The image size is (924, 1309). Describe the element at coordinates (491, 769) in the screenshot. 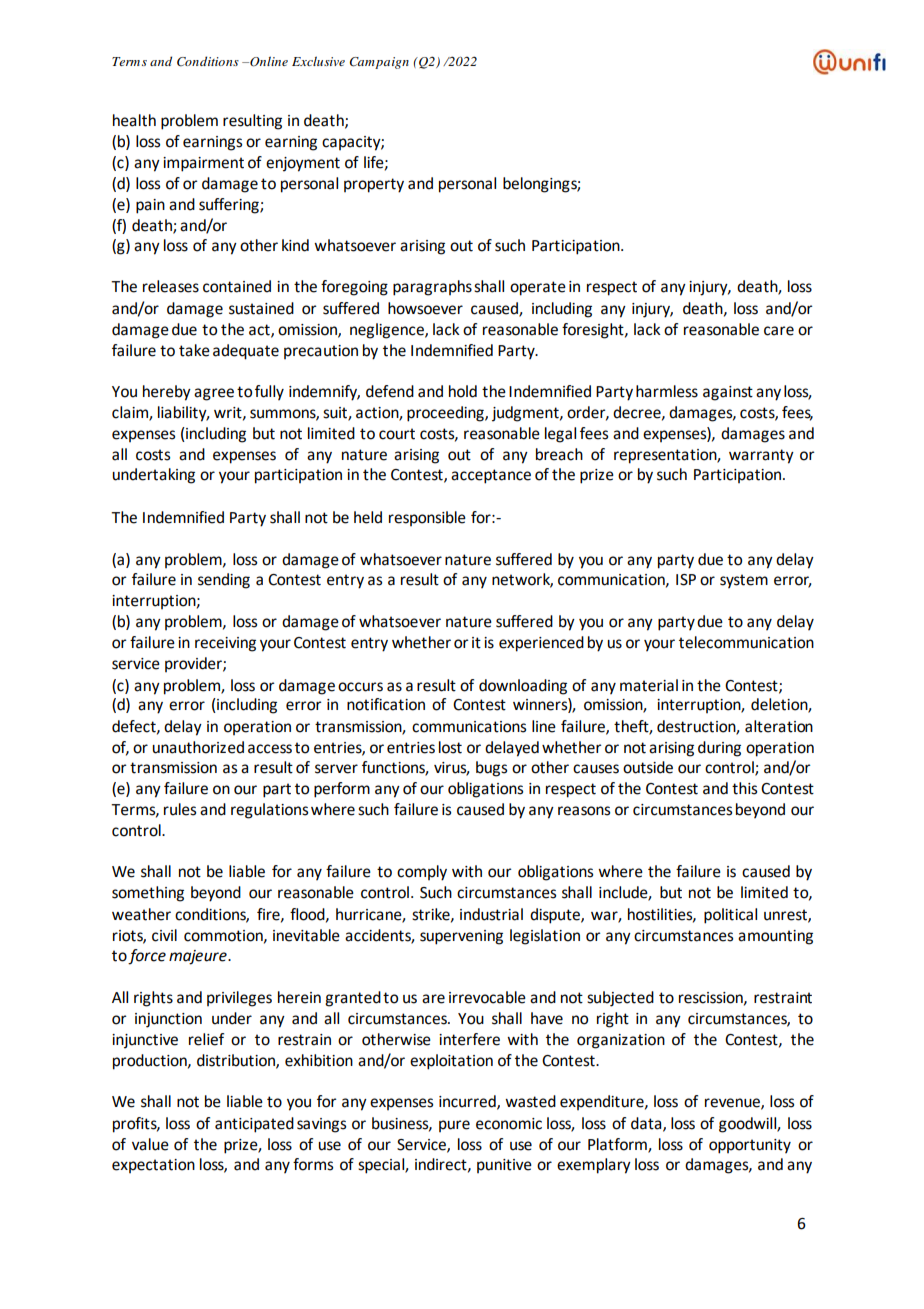

I see `bugs` at that location.
